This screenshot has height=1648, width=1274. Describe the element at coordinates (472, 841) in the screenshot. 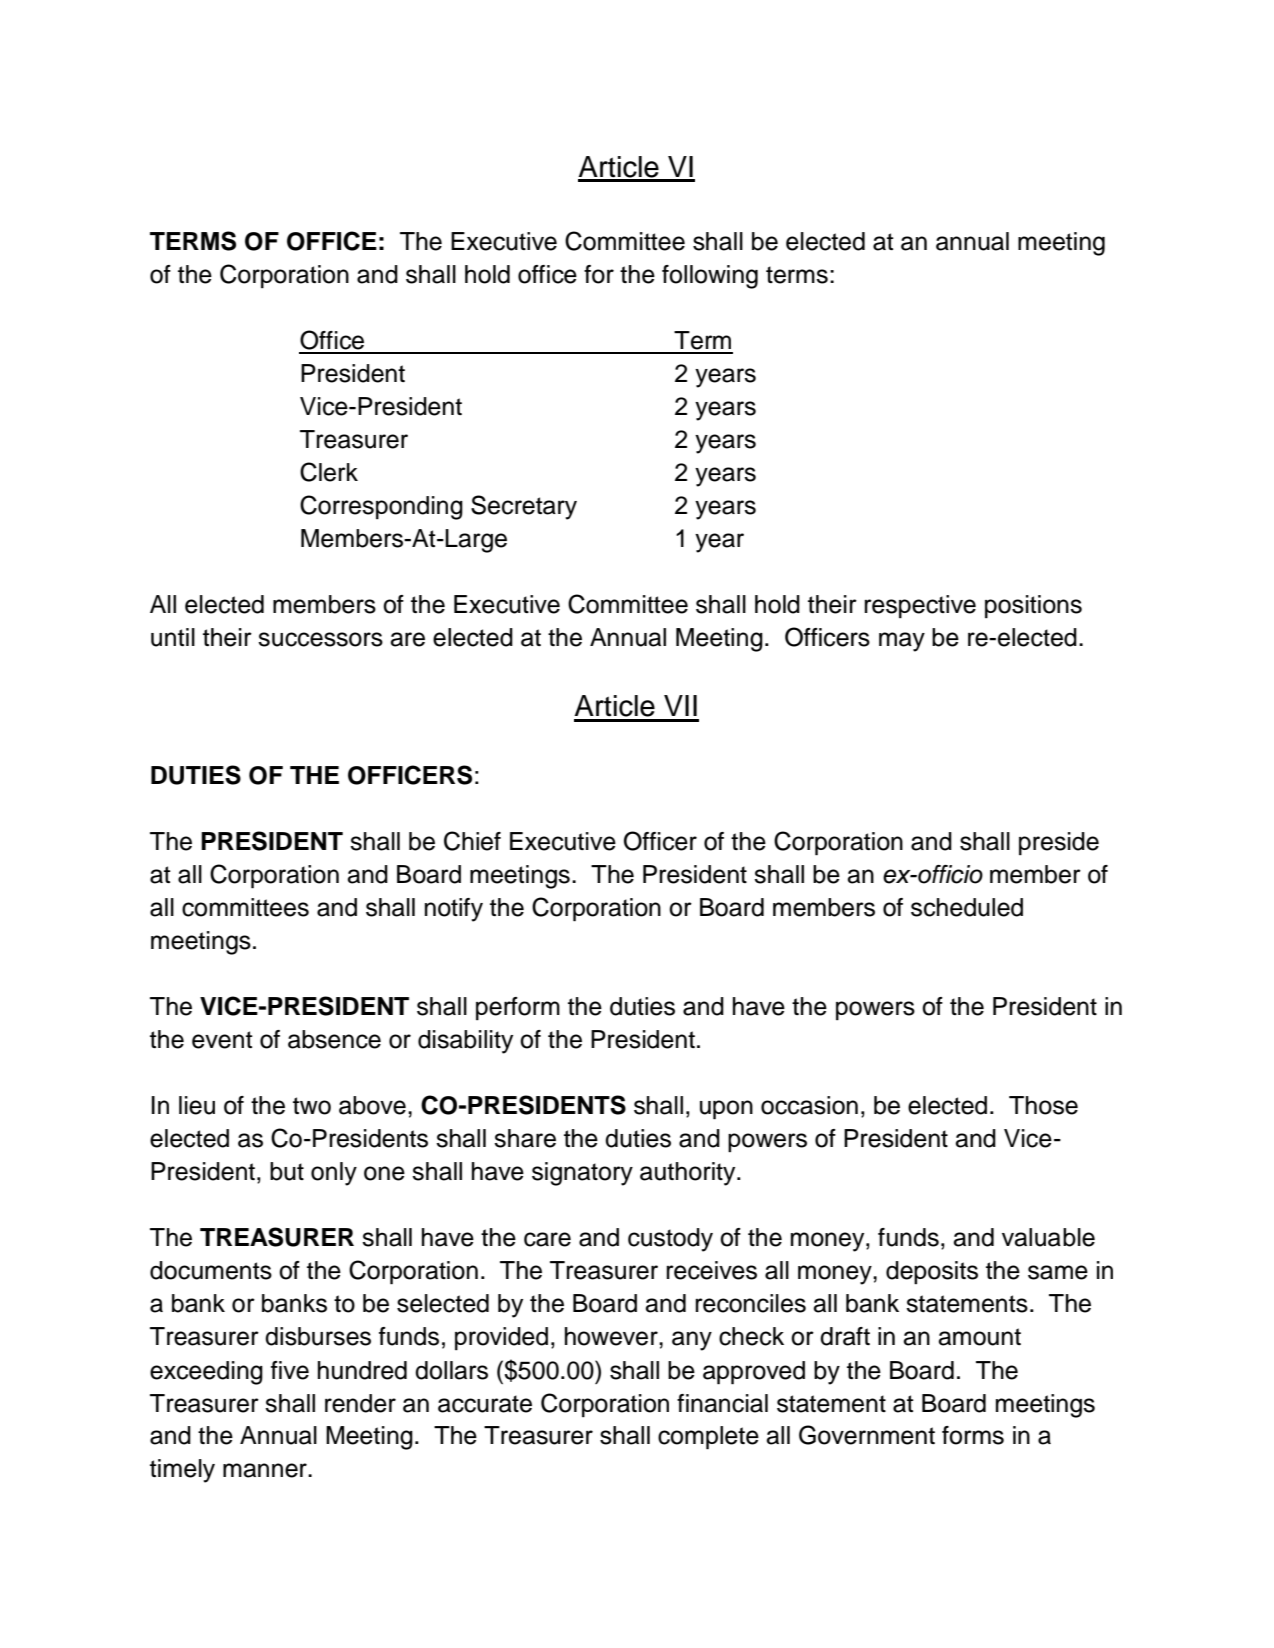

I see `Chief` at that location.
